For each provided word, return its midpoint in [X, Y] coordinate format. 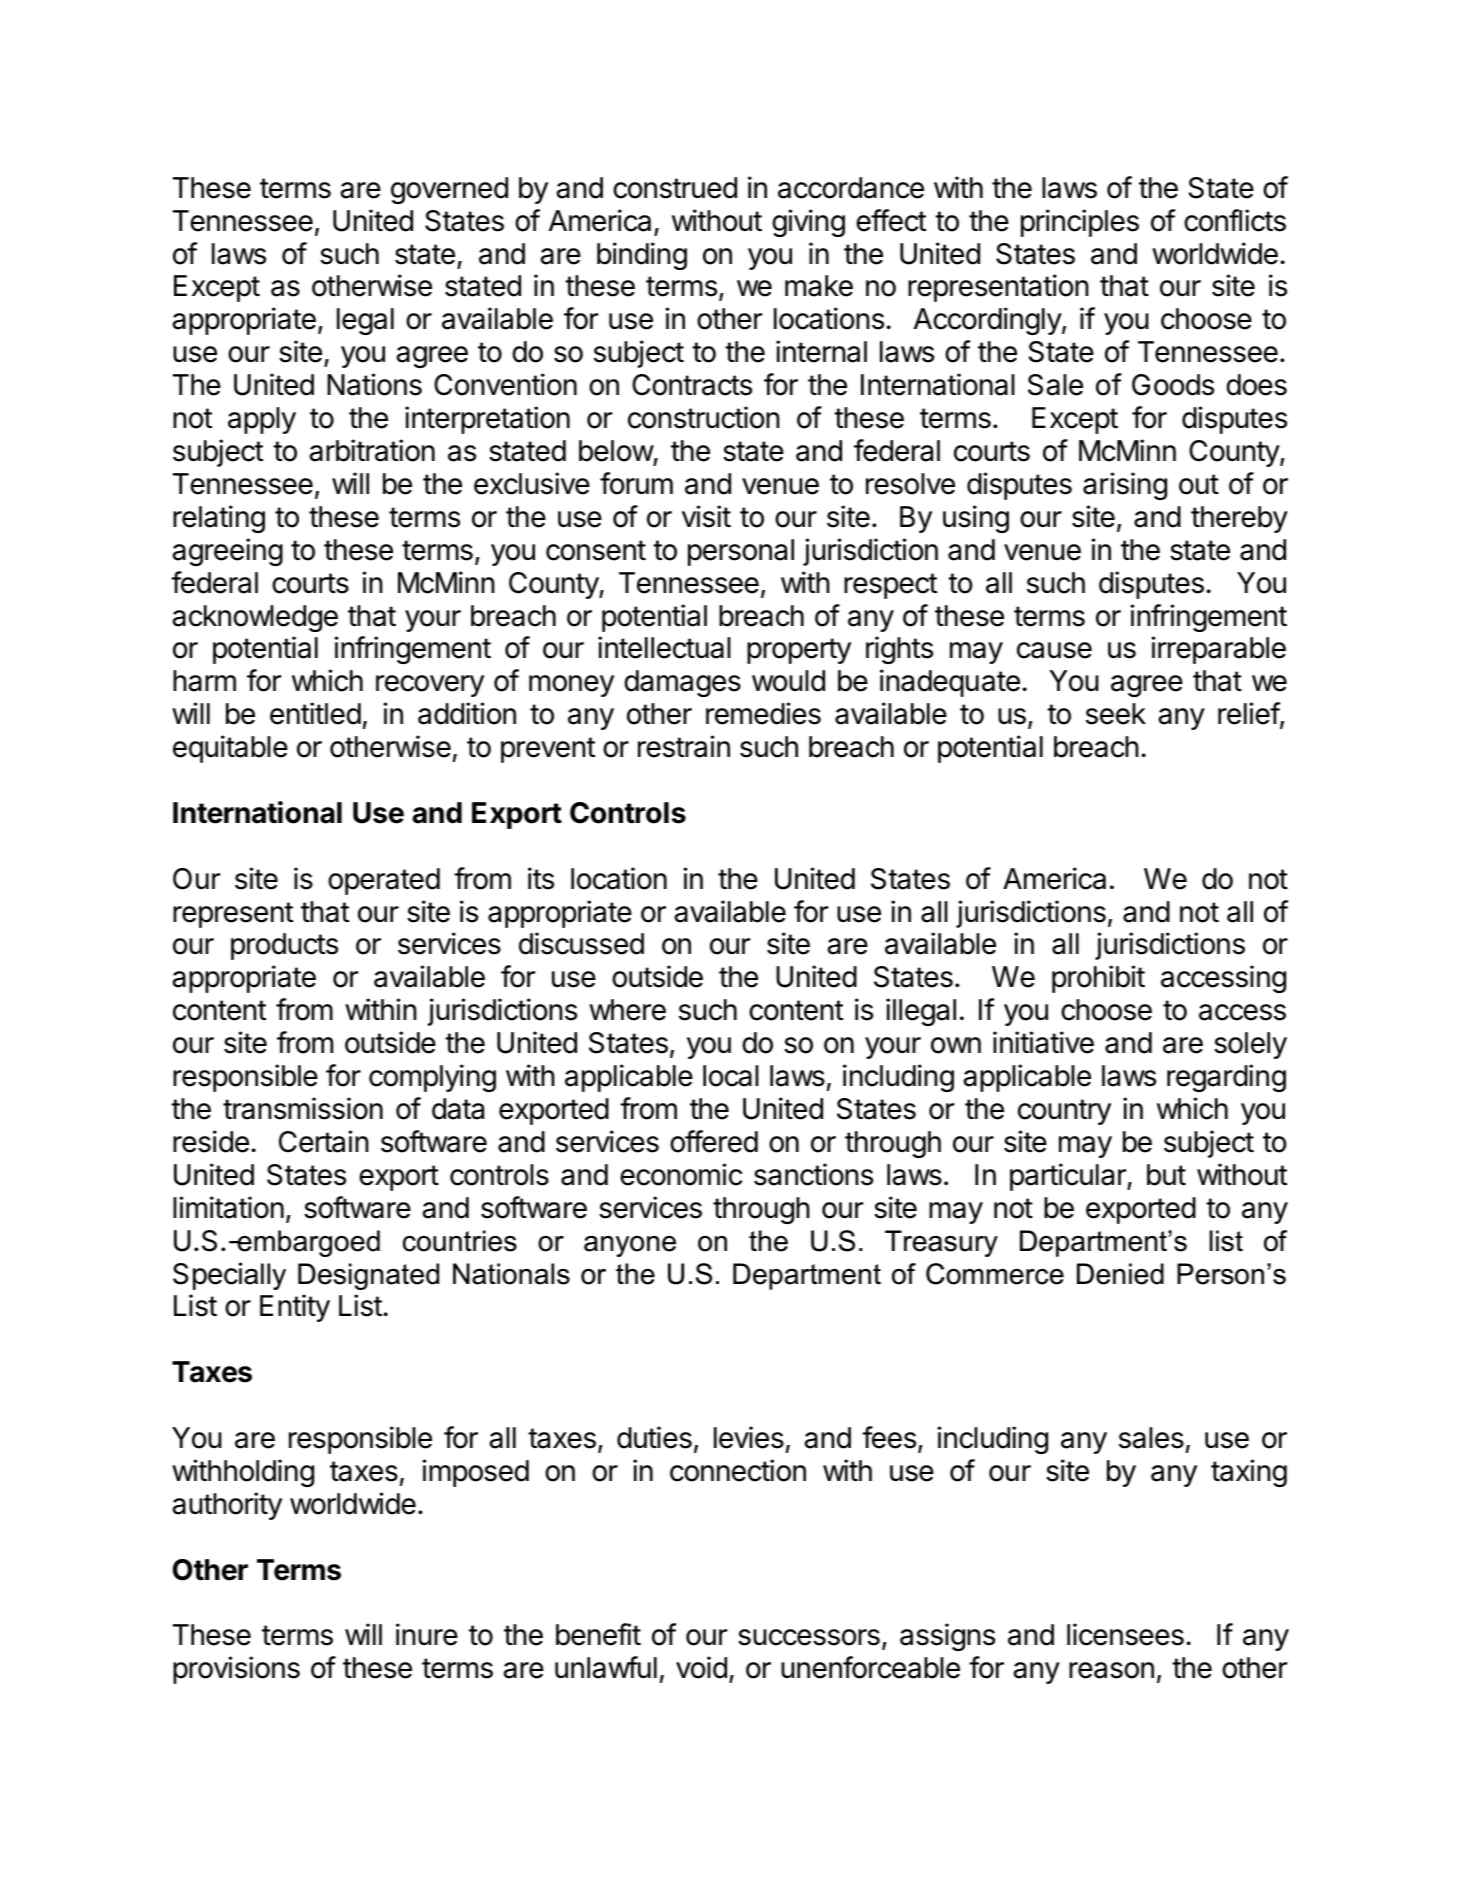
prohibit [1098, 979]
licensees [1125, 1634]
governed [449, 190]
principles [1080, 223]
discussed [581, 943]
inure [427, 1634]
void [701, 1667]
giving [808, 223]
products [284, 946]
